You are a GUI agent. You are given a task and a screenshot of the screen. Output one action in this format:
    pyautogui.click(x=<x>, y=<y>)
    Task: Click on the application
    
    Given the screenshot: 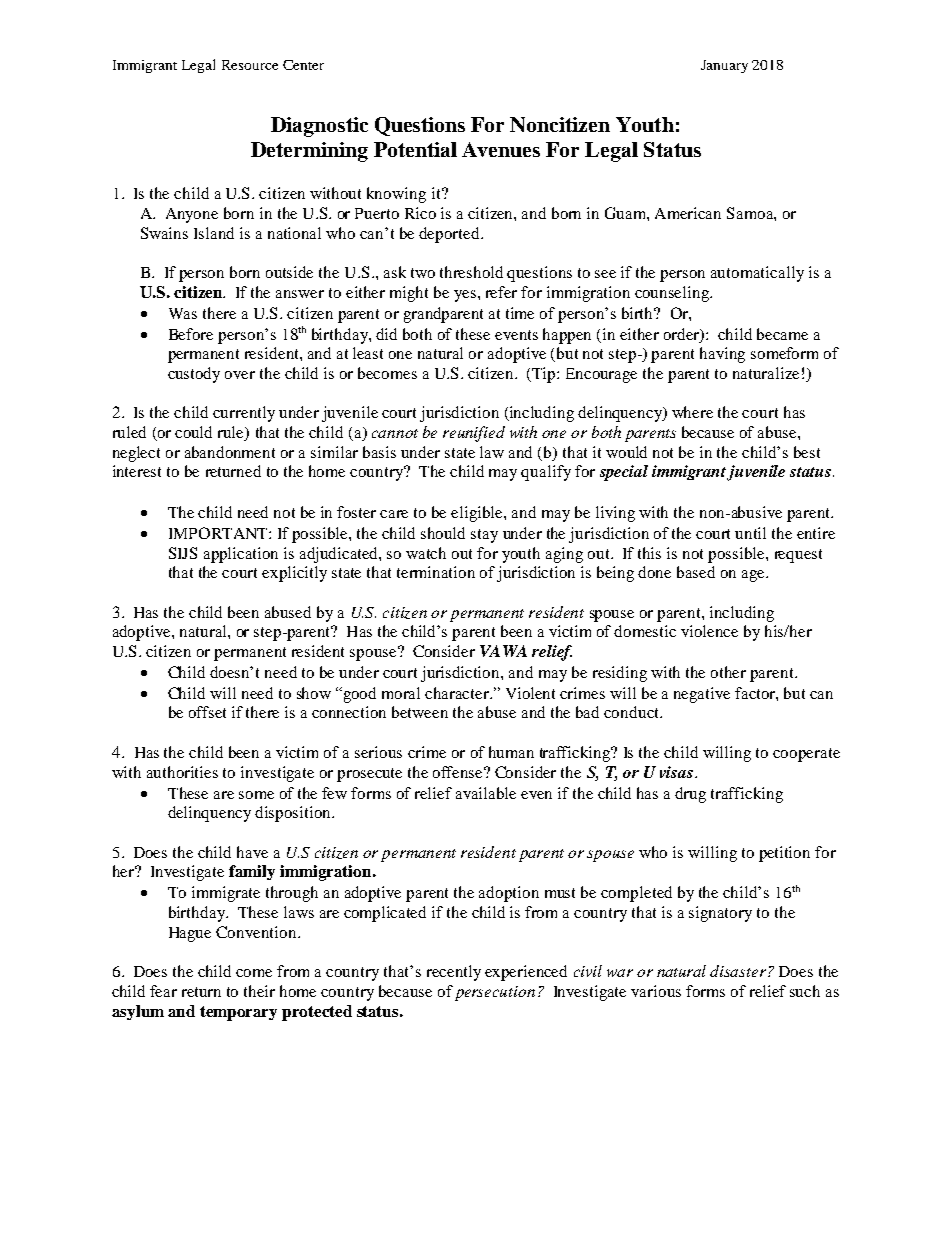 What is the action you would take?
    pyautogui.click(x=241, y=555)
